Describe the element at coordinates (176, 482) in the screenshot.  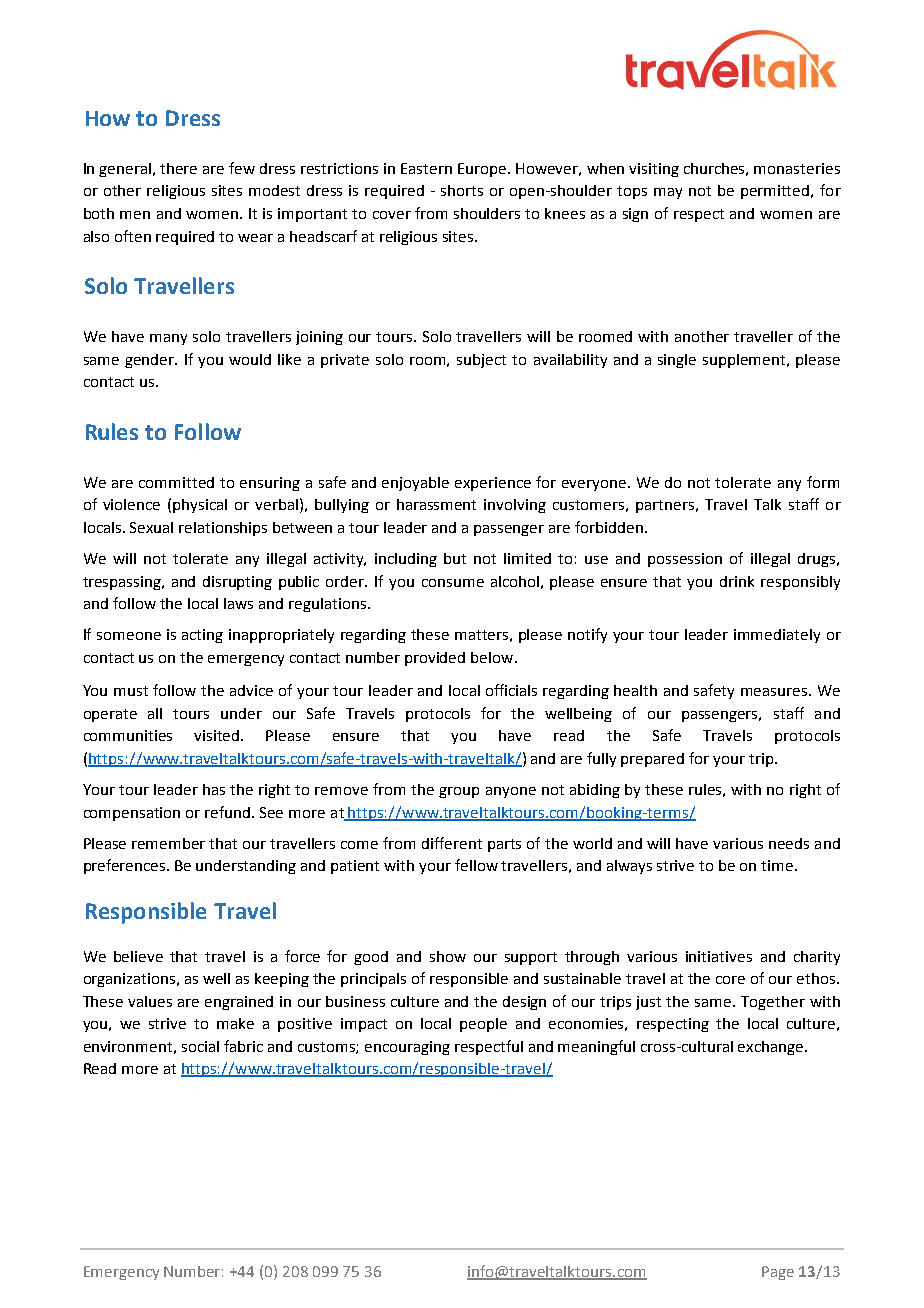
I see `committed` at that location.
